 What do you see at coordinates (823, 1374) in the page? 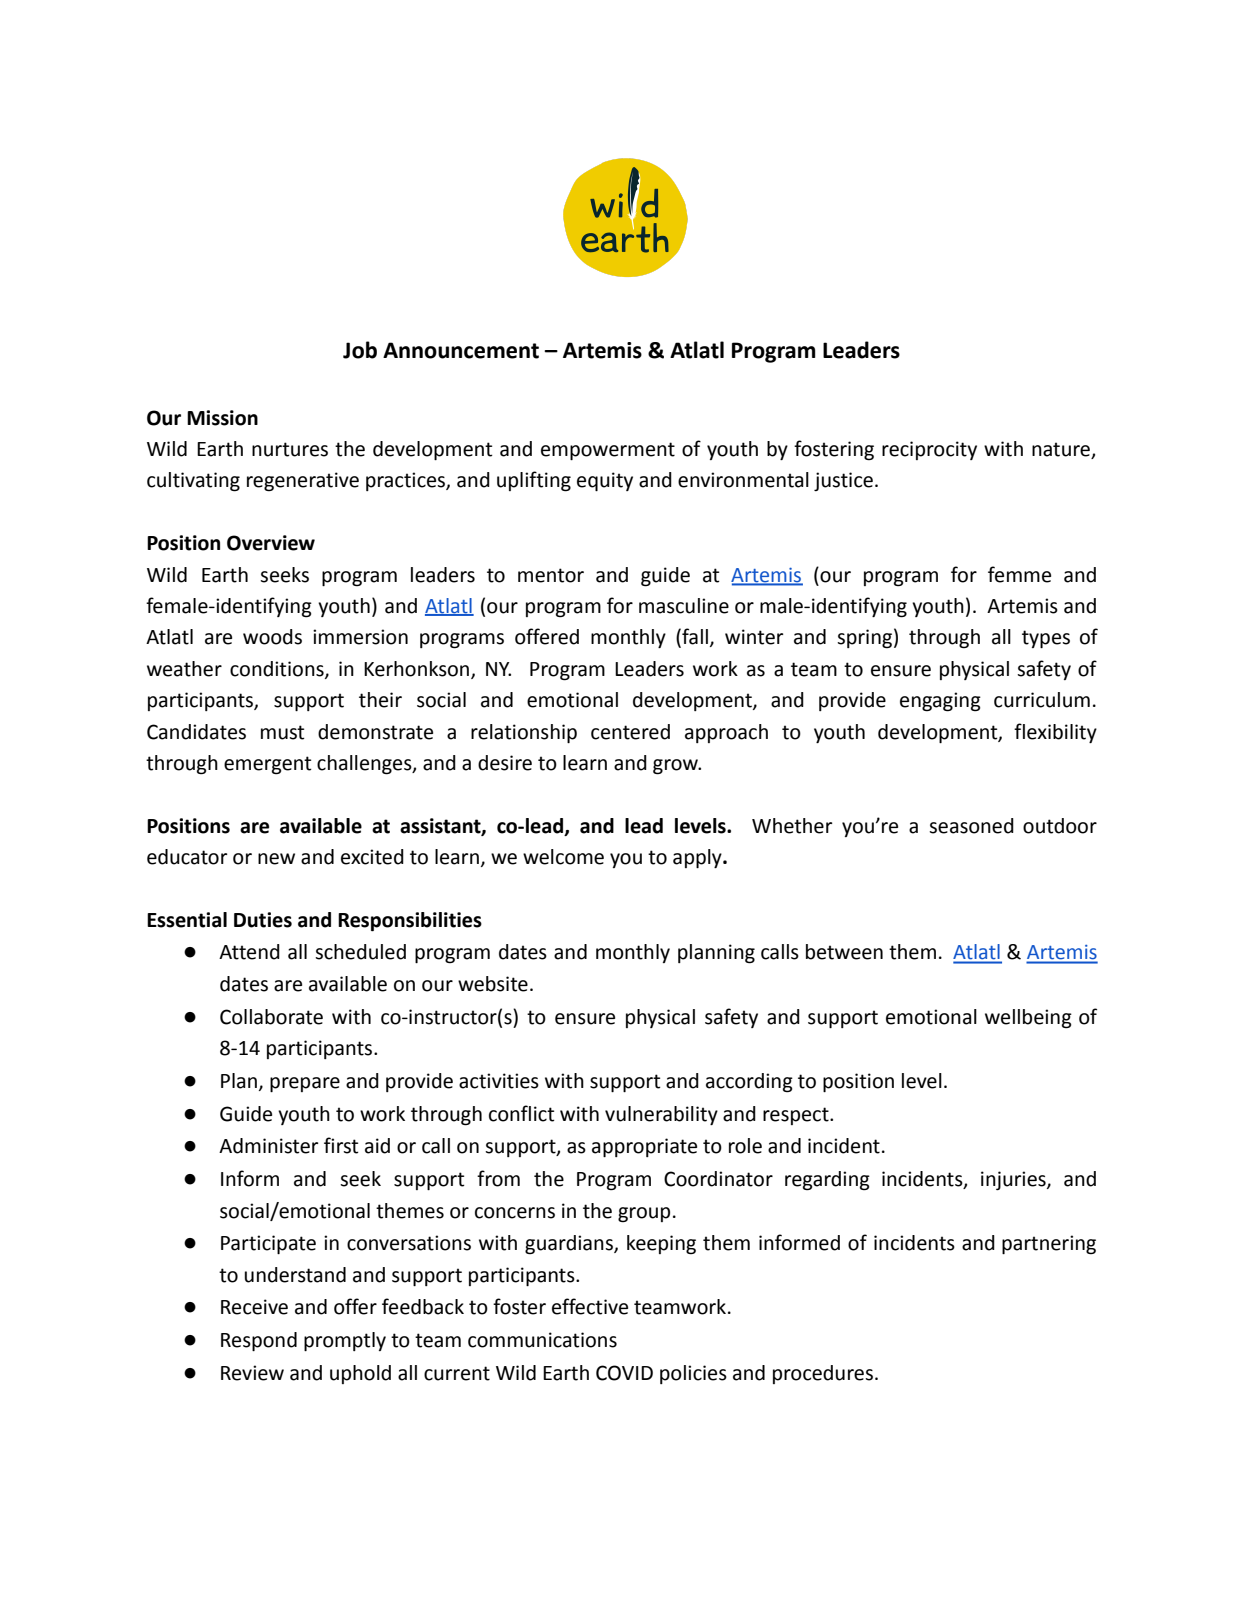
I see `procedures` at bounding box center [823, 1374].
